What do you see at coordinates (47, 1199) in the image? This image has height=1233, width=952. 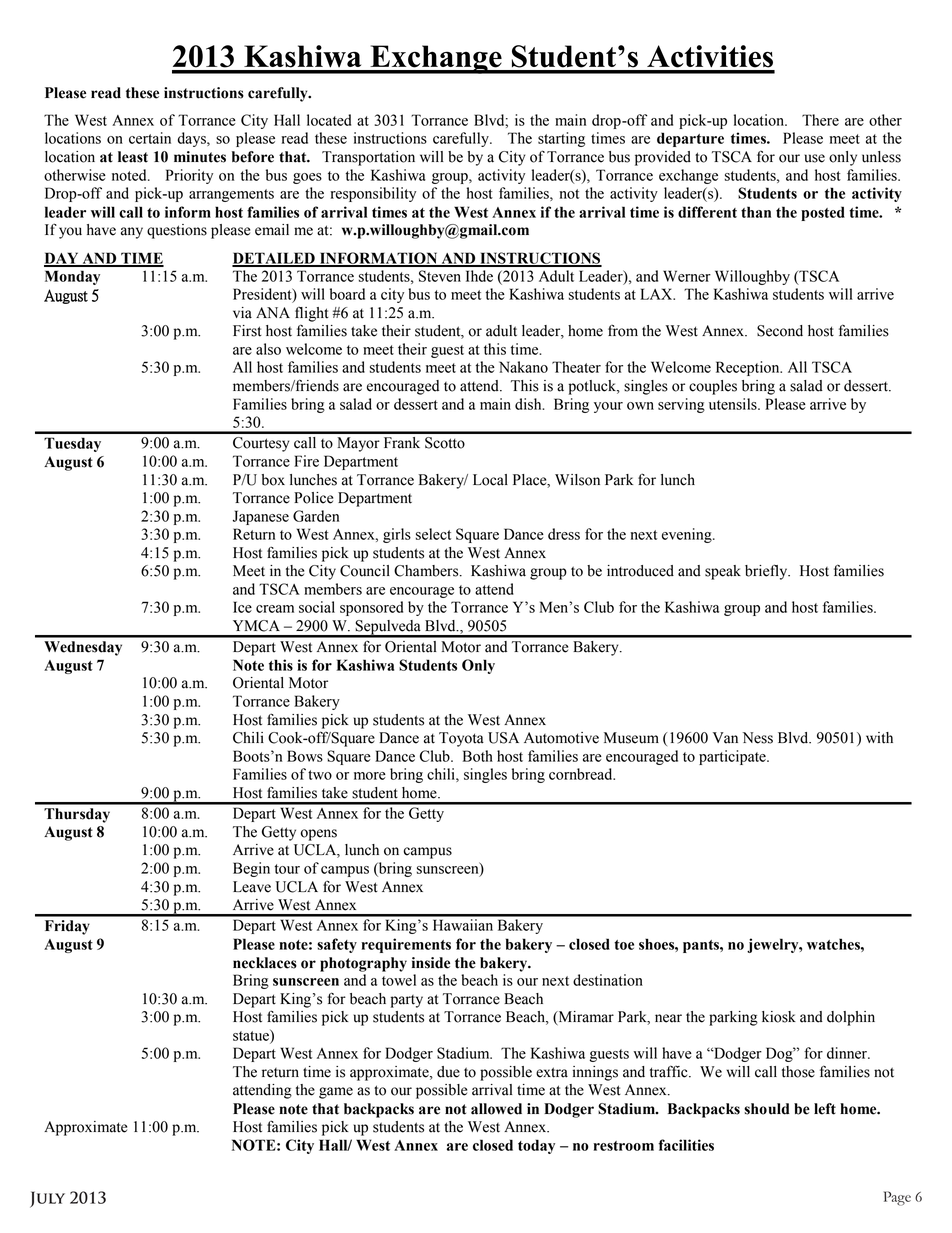 I see `July` at bounding box center [47, 1199].
